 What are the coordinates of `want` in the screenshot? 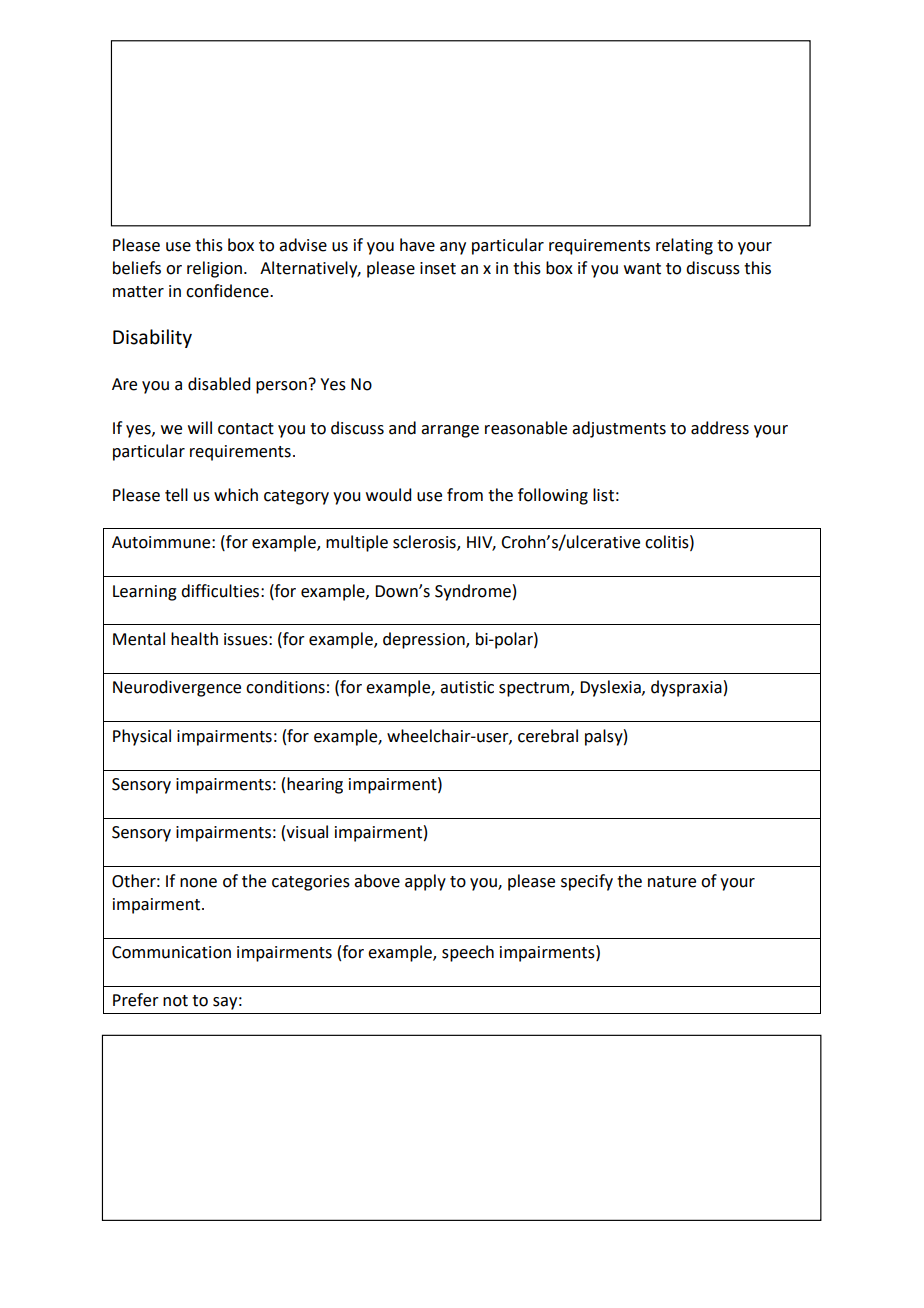 It's located at (642, 269).
